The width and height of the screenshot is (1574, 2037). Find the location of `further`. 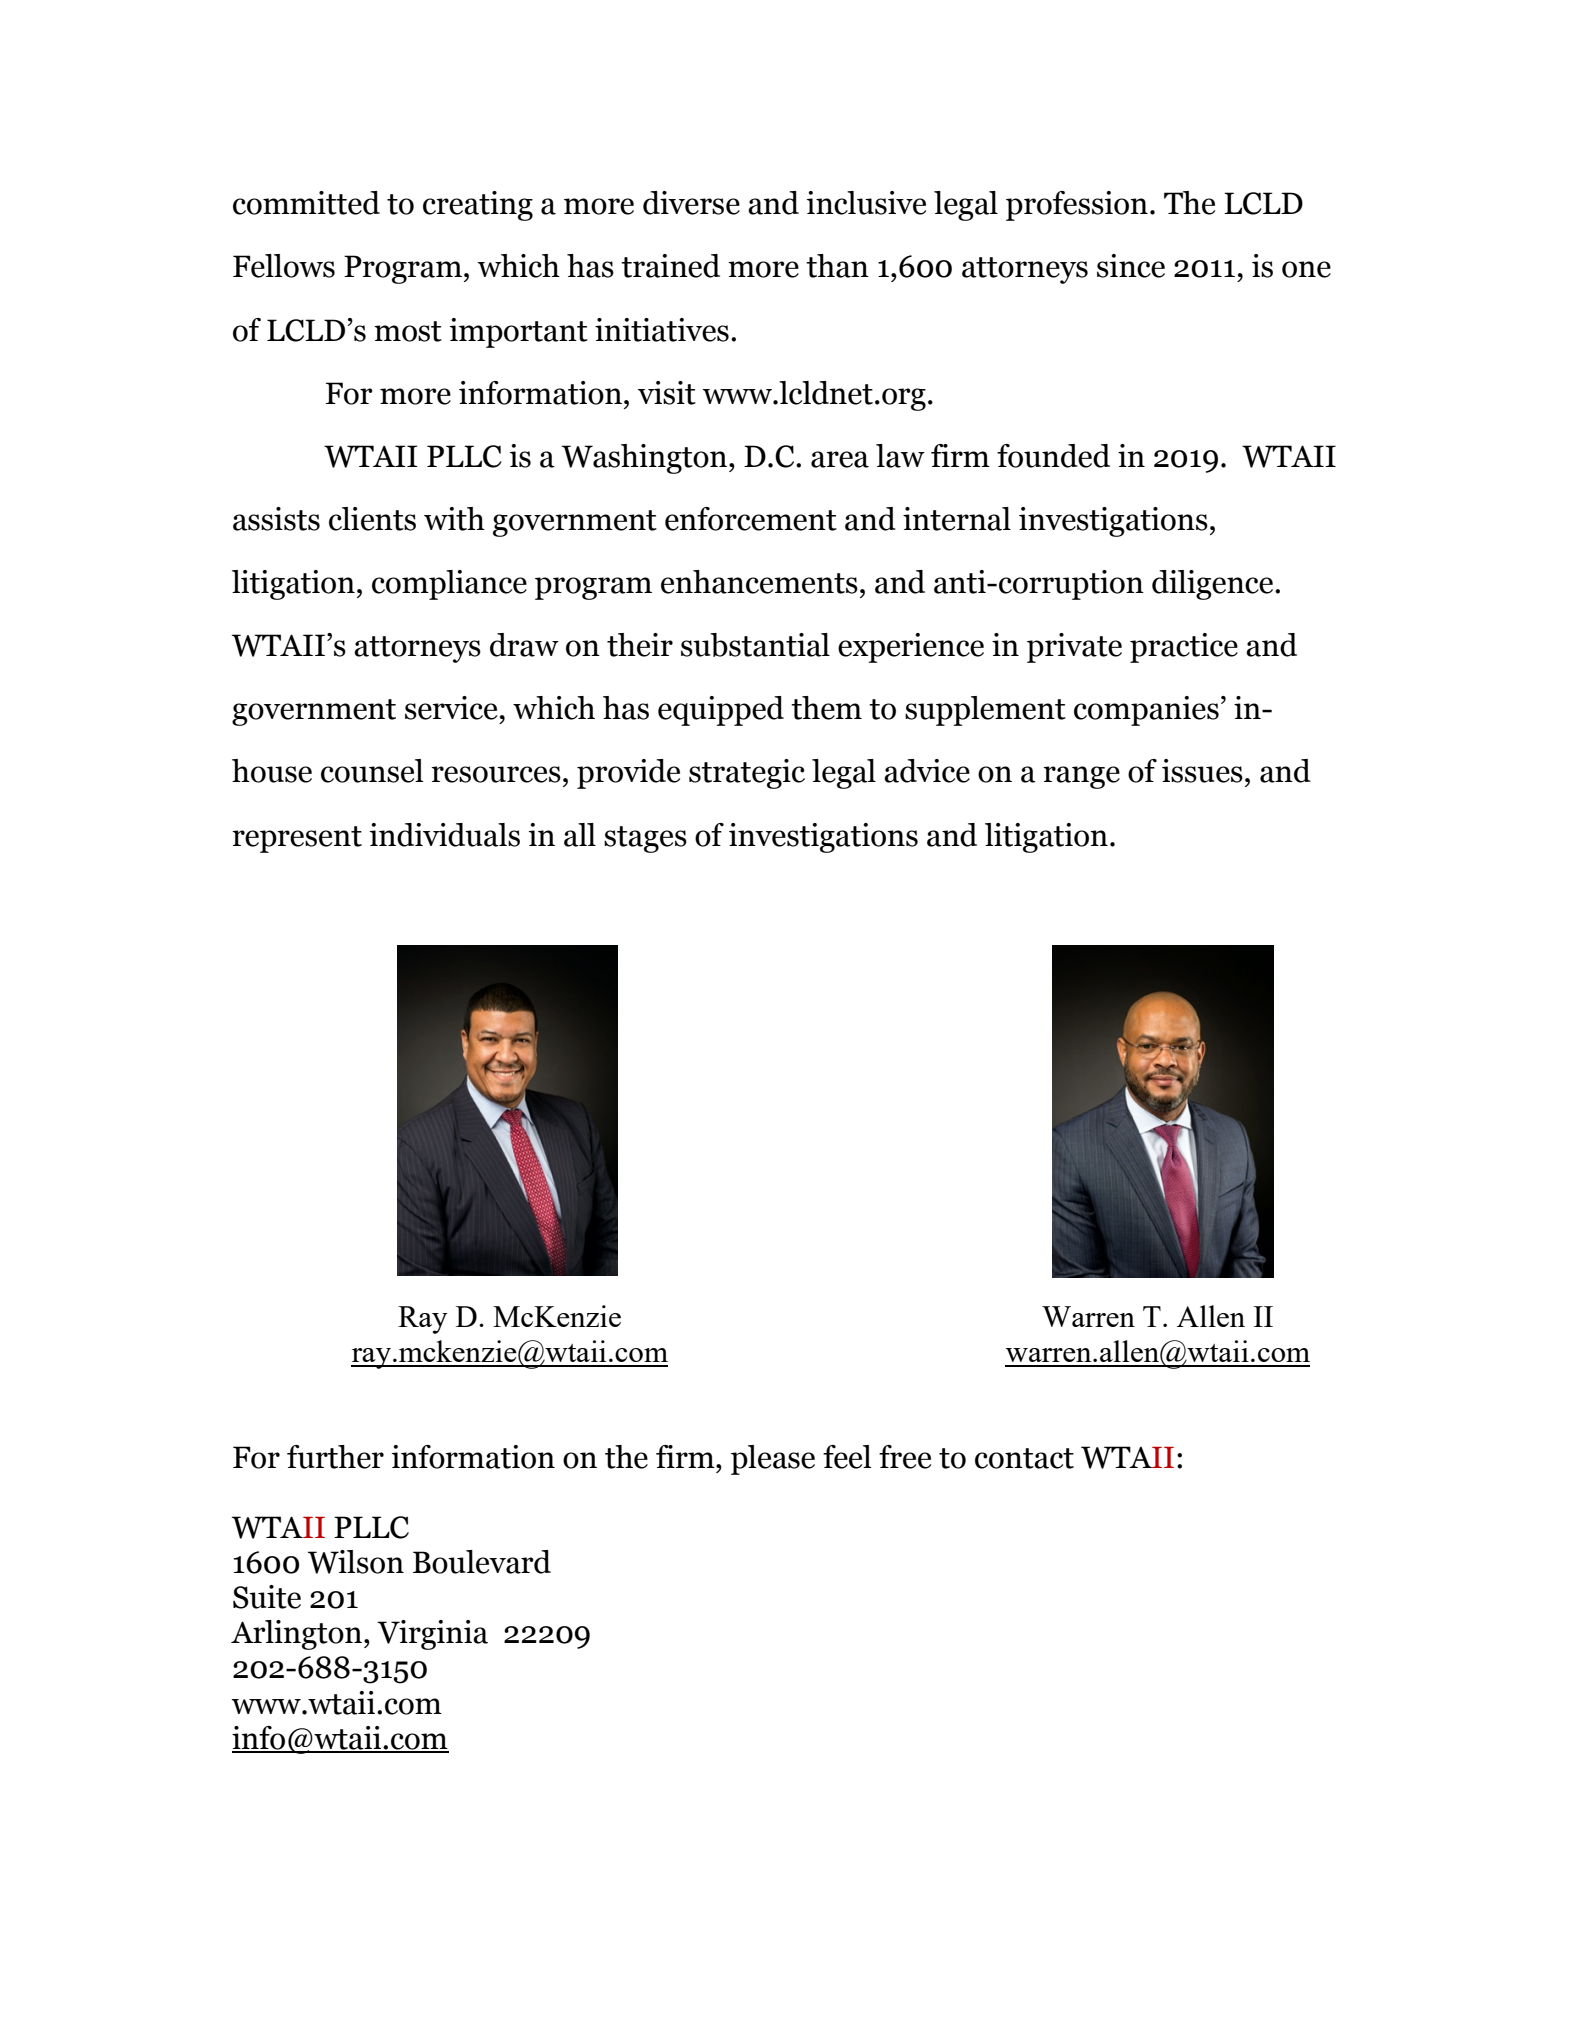

further is located at coordinates (335, 1457).
